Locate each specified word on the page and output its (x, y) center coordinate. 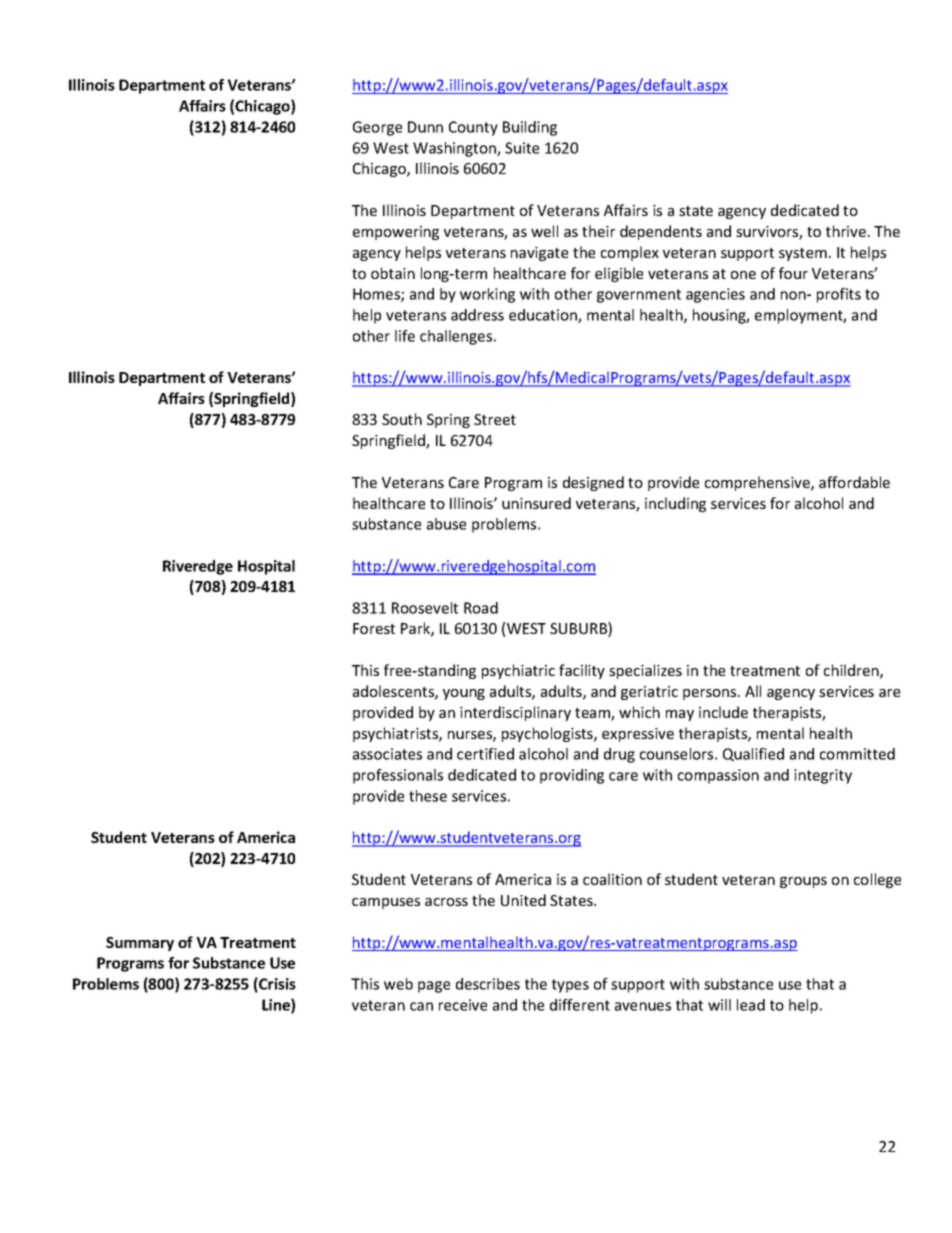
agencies (715, 295)
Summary (140, 944)
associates (387, 754)
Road (481, 608)
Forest (374, 628)
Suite (522, 148)
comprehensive (758, 483)
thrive (846, 231)
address (477, 315)
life (405, 336)
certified (485, 754)
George (377, 128)
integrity (823, 776)
